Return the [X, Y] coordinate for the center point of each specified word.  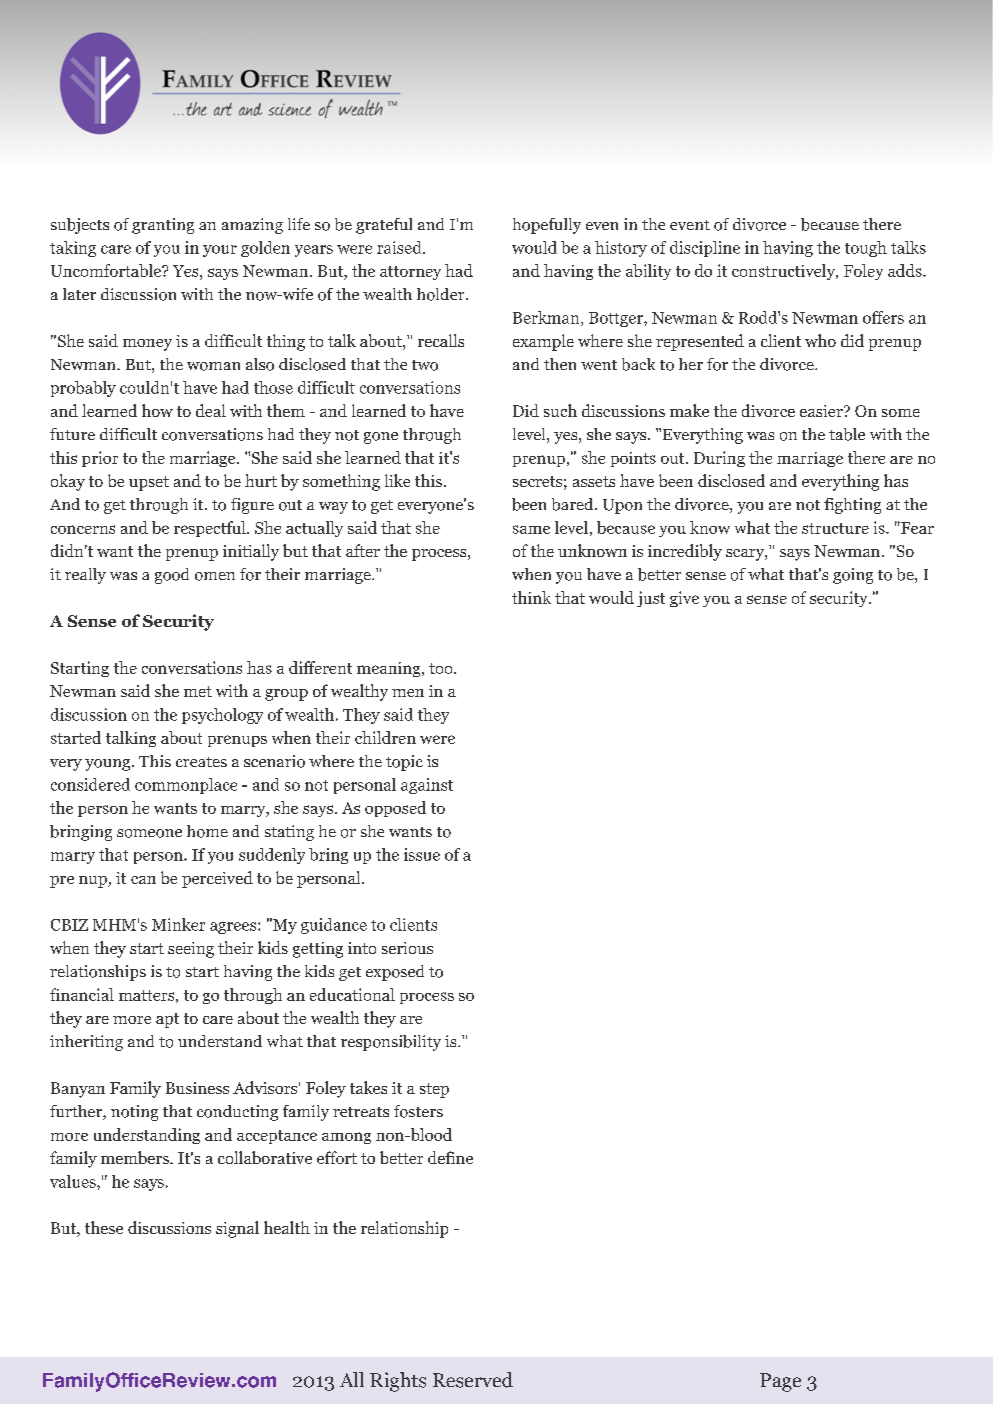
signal [237, 1229]
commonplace [186, 786]
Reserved [473, 1380]
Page [780, 1382]
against [427, 786]
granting [163, 226]
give [684, 599]
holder [442, 294]
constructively [785, 272]
